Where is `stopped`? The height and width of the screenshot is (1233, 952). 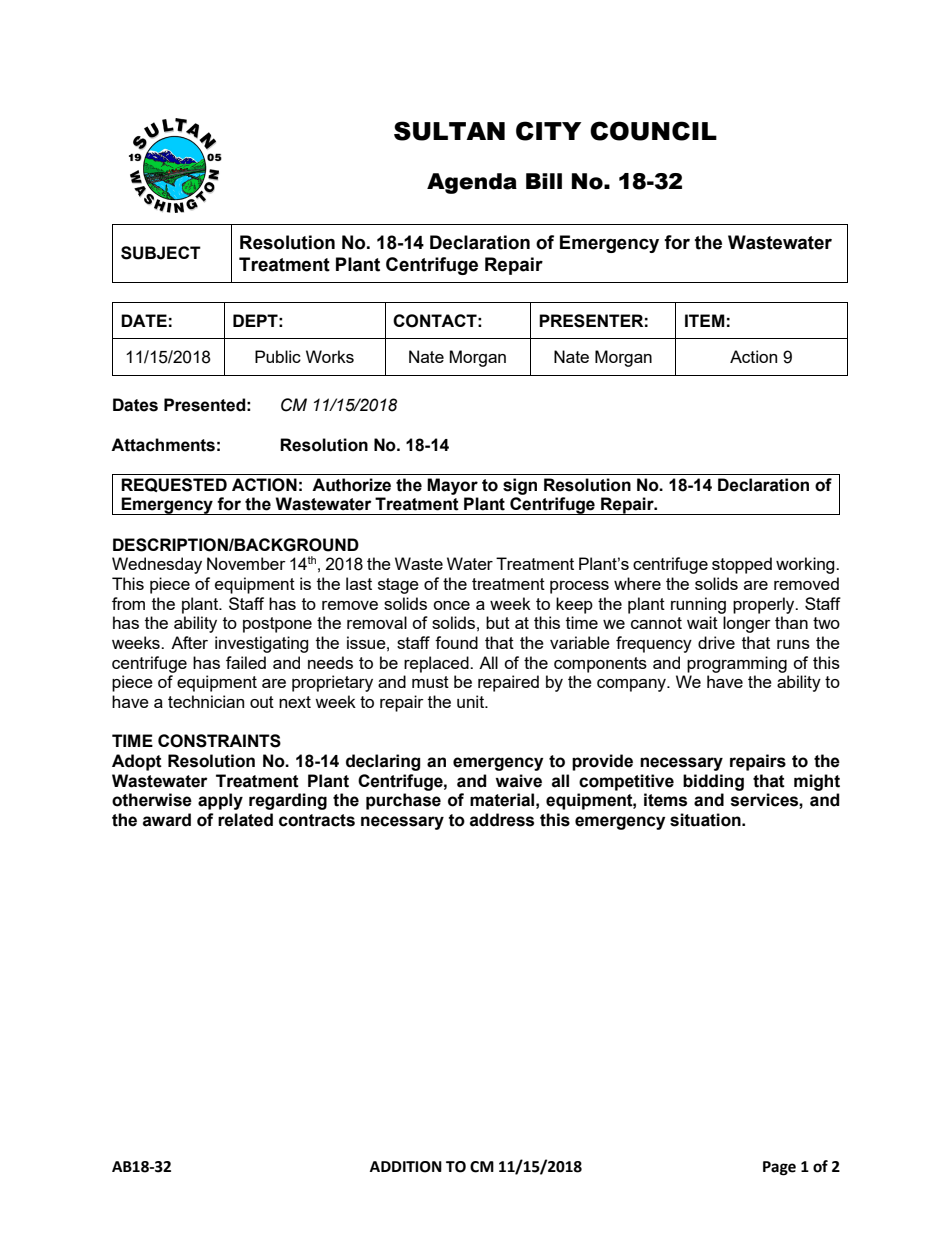 stopped is located at coordinates (742, 565).
